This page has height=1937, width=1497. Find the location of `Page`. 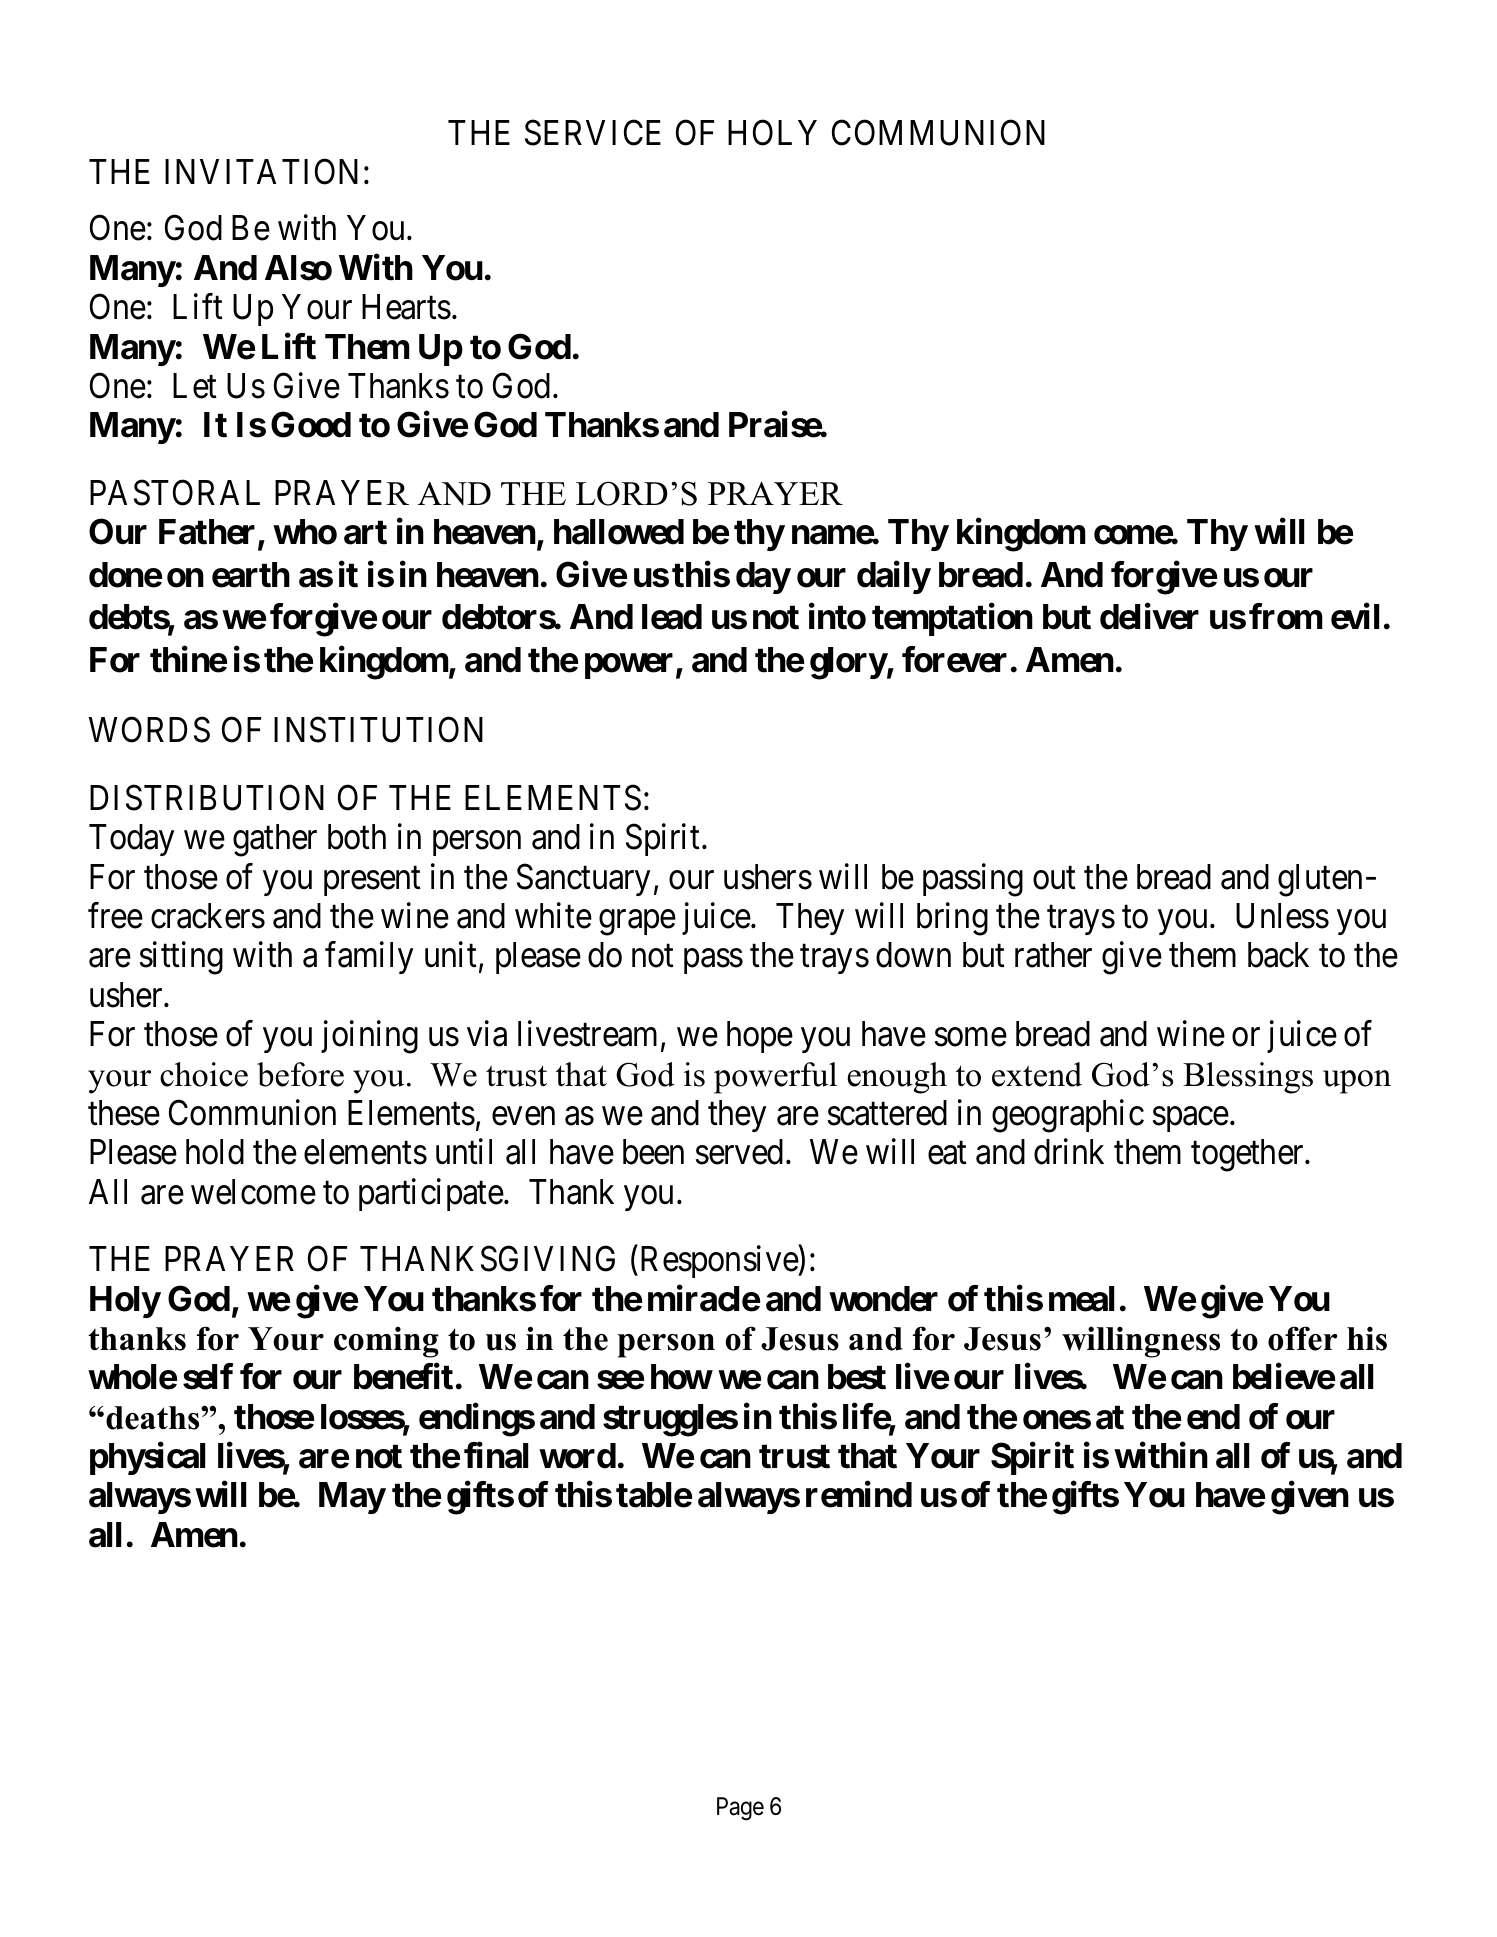

Page is located at coordinates (740, 1809).
